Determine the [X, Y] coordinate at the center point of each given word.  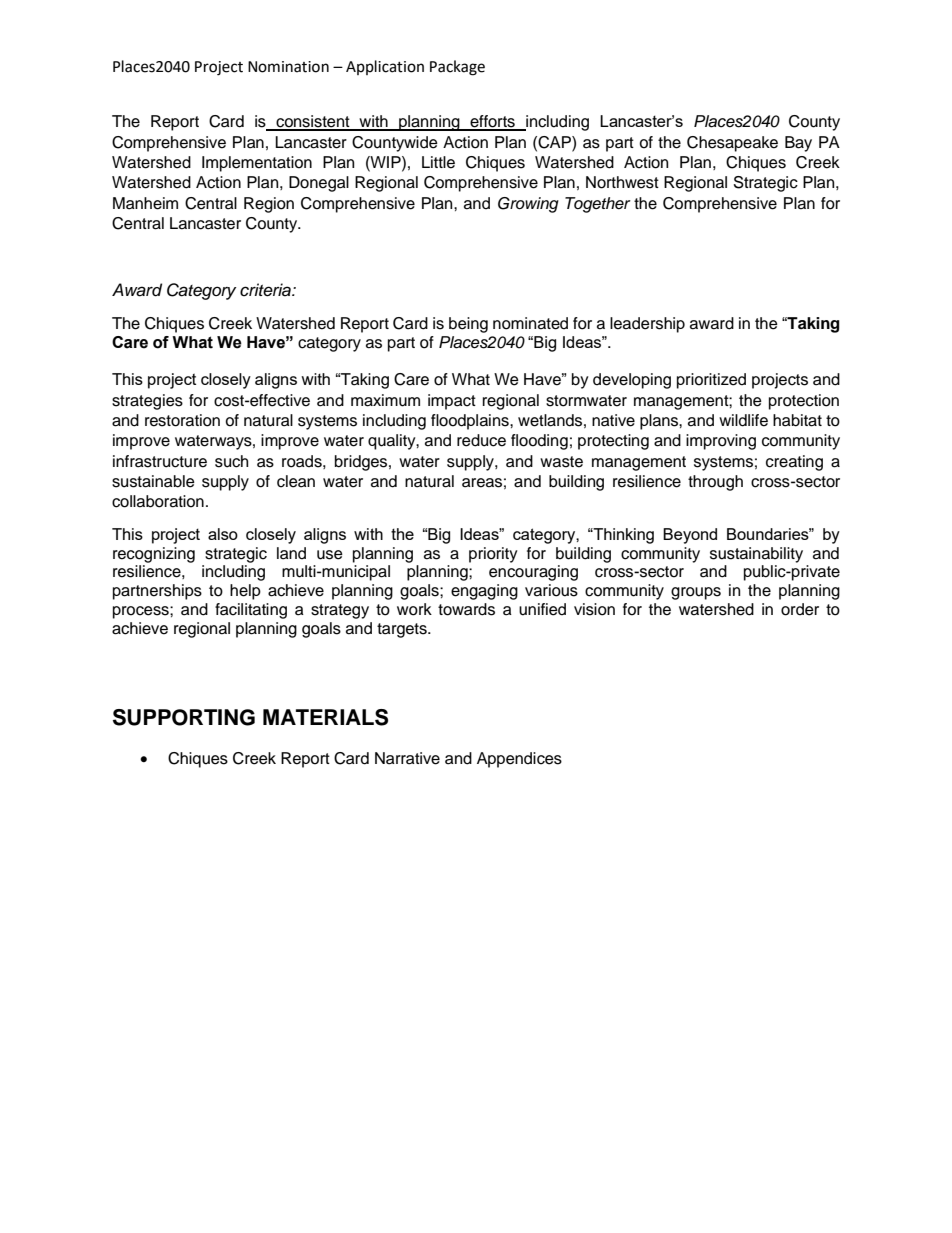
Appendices [519, 760]
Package [457, 68]
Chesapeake [732, 144]
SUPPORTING [184, 717]
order [800, 609]
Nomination [288, 67]
